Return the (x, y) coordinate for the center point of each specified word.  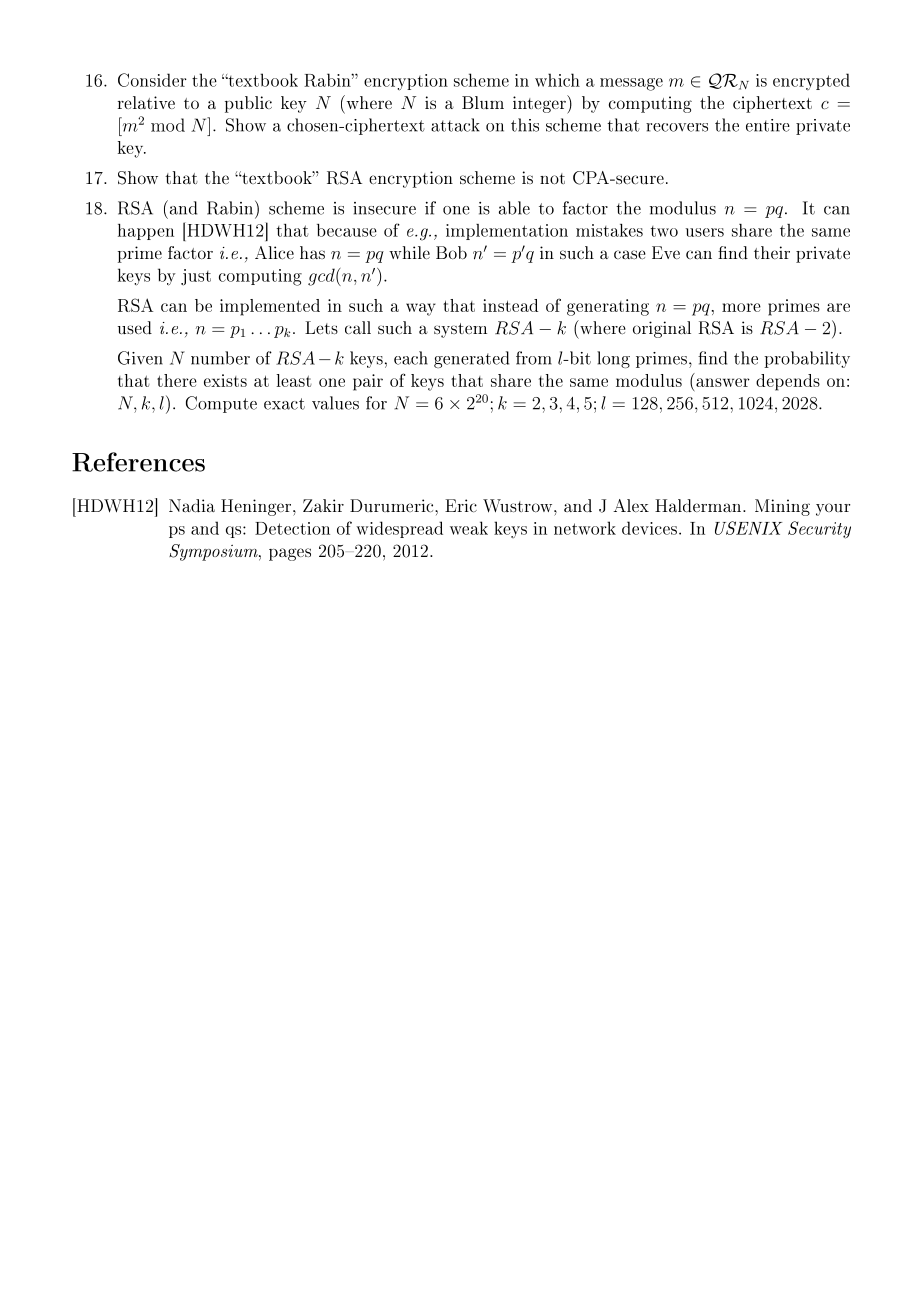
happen (146, 232)
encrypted (811, 81)
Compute (221, 404)
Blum (483, 102)
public (248, 104)
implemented (270, 307)
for (376, 403)
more (741, 307)
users (705, 232)
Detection (292, 528)
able (514, 208)
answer (723, 382)
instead (510, 305)
